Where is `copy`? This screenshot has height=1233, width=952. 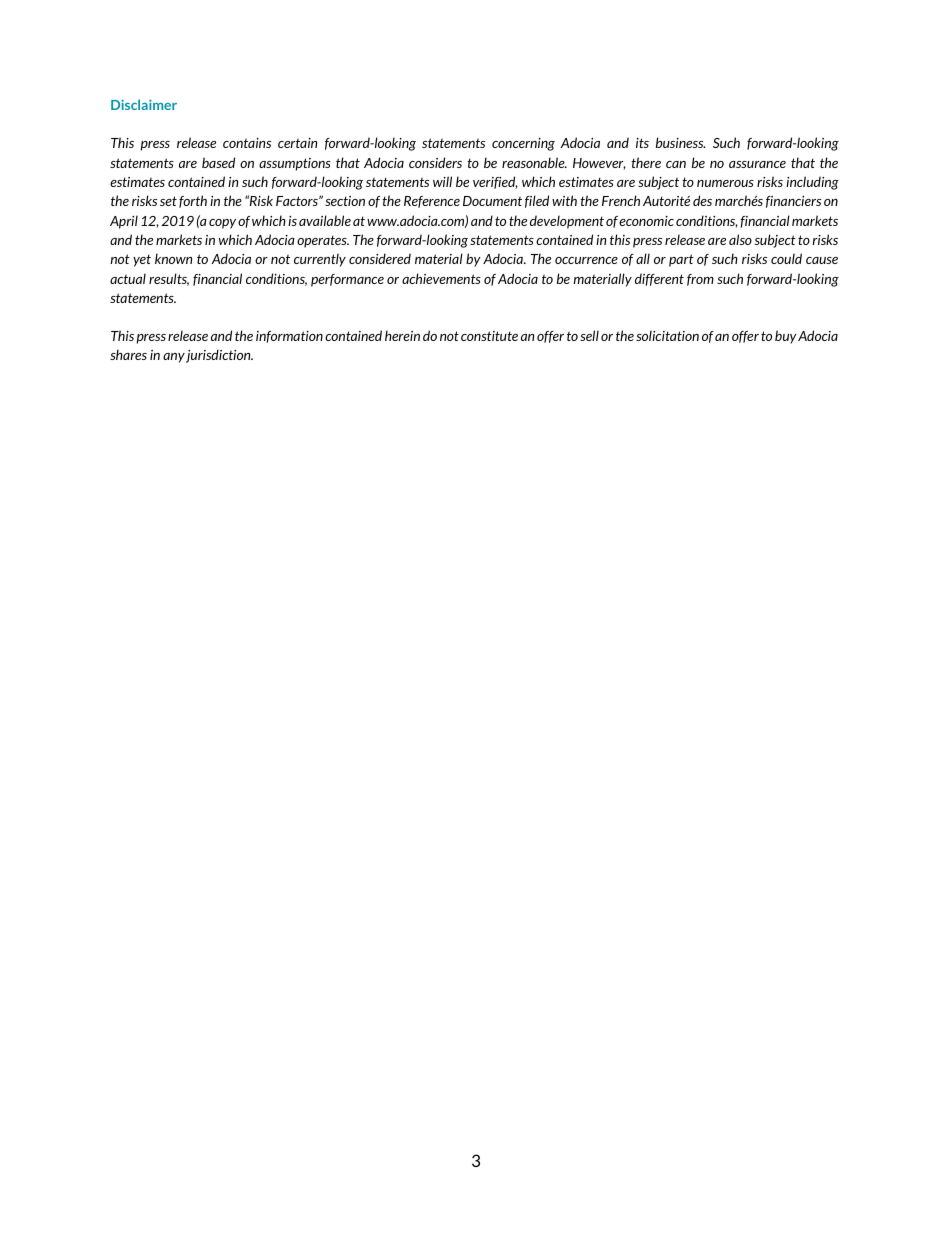 copy is located at coordinates (222, 224).
